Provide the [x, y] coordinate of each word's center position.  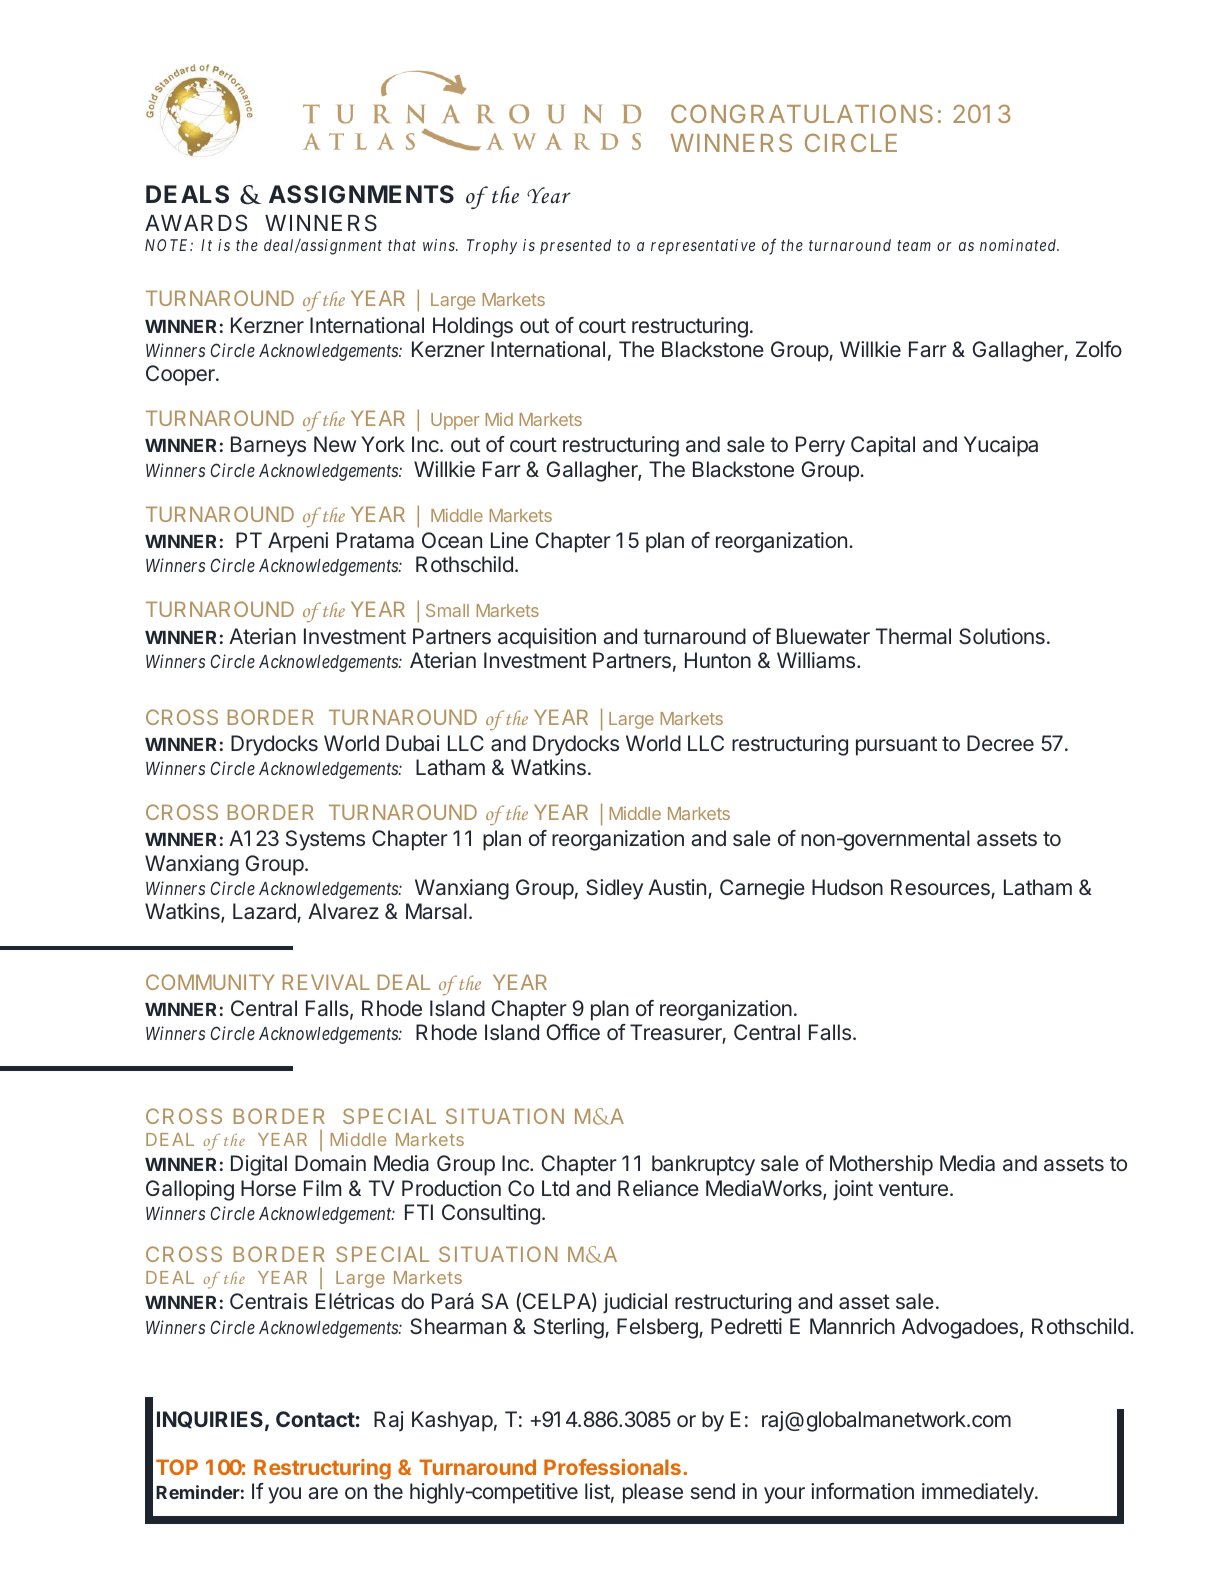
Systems [325, 840]
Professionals [612, 1467]
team [914, 245]
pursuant [896, 746]
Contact [315, 1419]
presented [575, 247]
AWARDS [196, 223]
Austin [677, 887]
